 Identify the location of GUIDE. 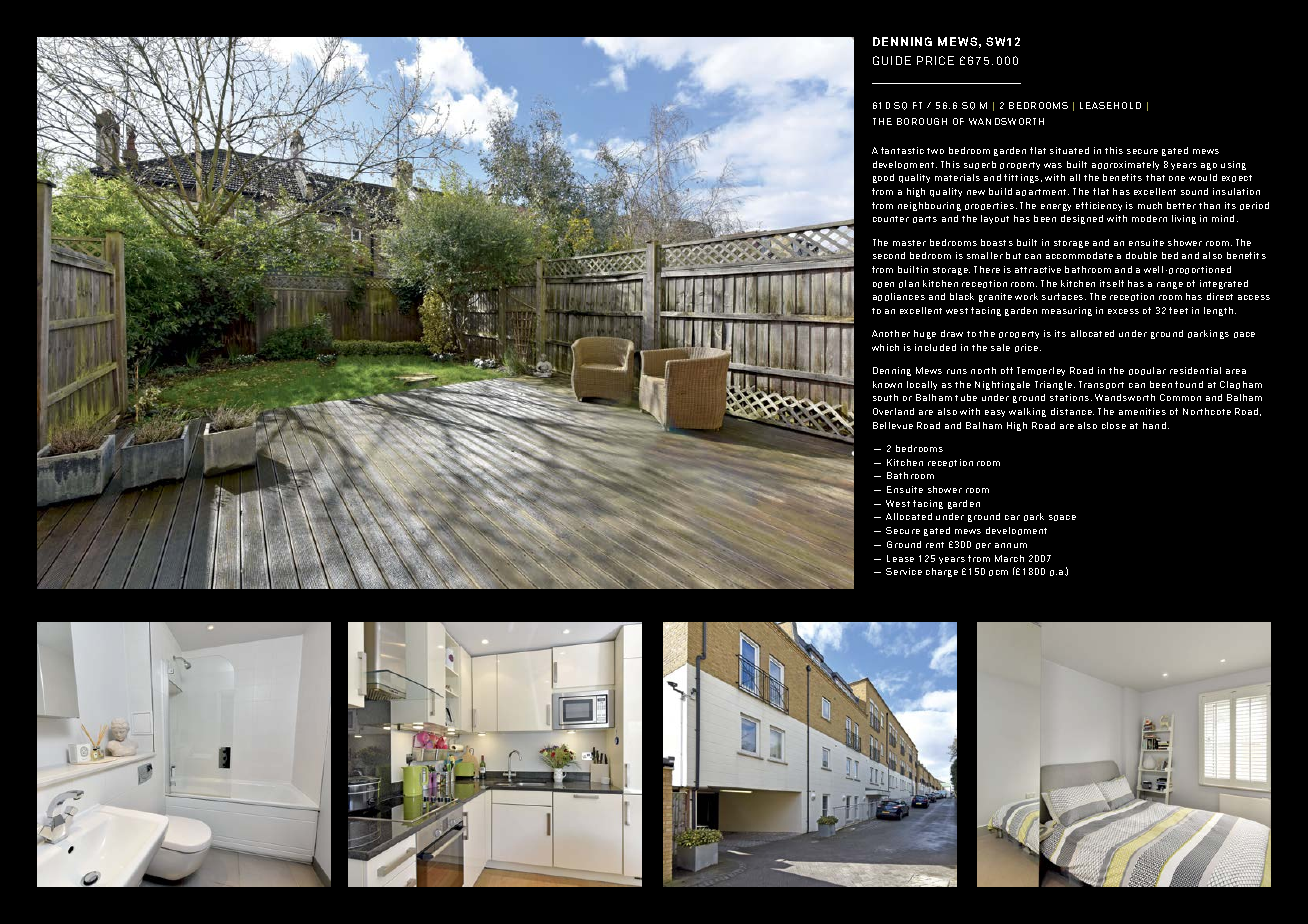
(892, 60).
